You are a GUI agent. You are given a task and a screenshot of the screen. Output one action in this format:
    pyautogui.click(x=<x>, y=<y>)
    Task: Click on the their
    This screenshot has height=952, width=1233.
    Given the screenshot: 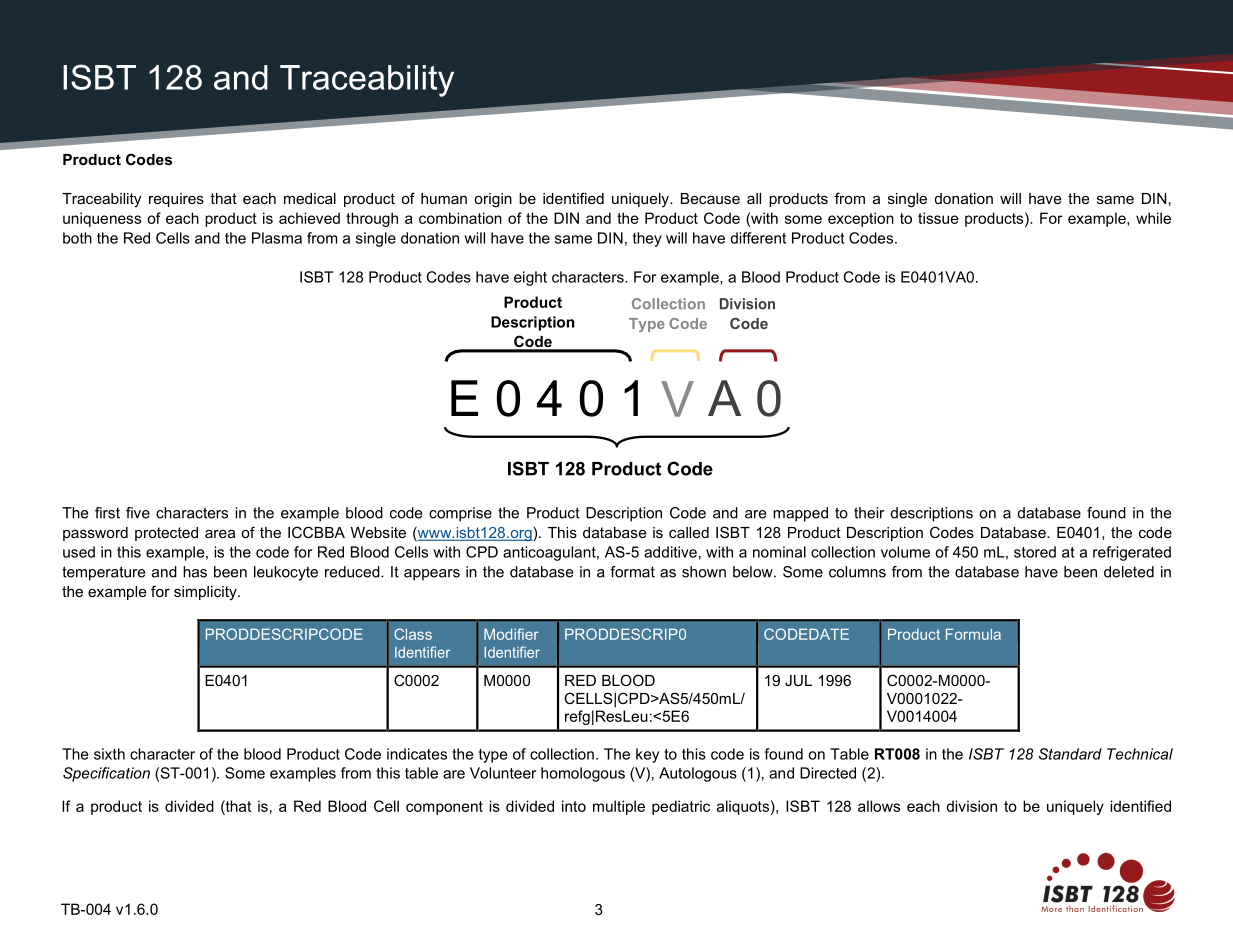 What is the action you would take?
    pyautogui.click(x=869, y=513)
